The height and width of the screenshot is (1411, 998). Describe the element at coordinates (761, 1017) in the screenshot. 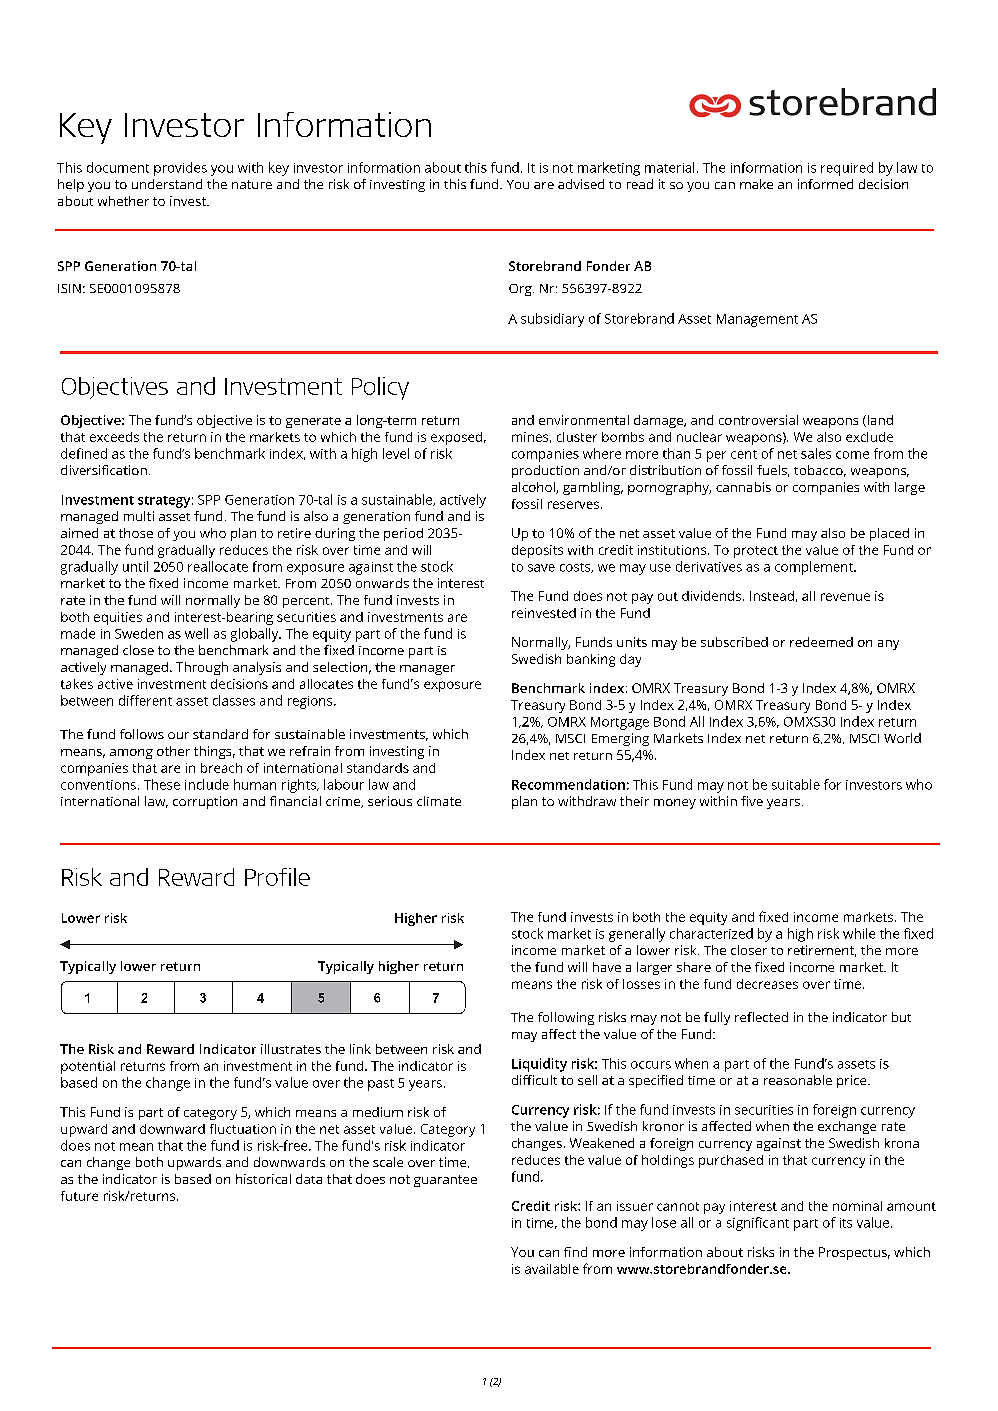

I see `reflected` at that location.
